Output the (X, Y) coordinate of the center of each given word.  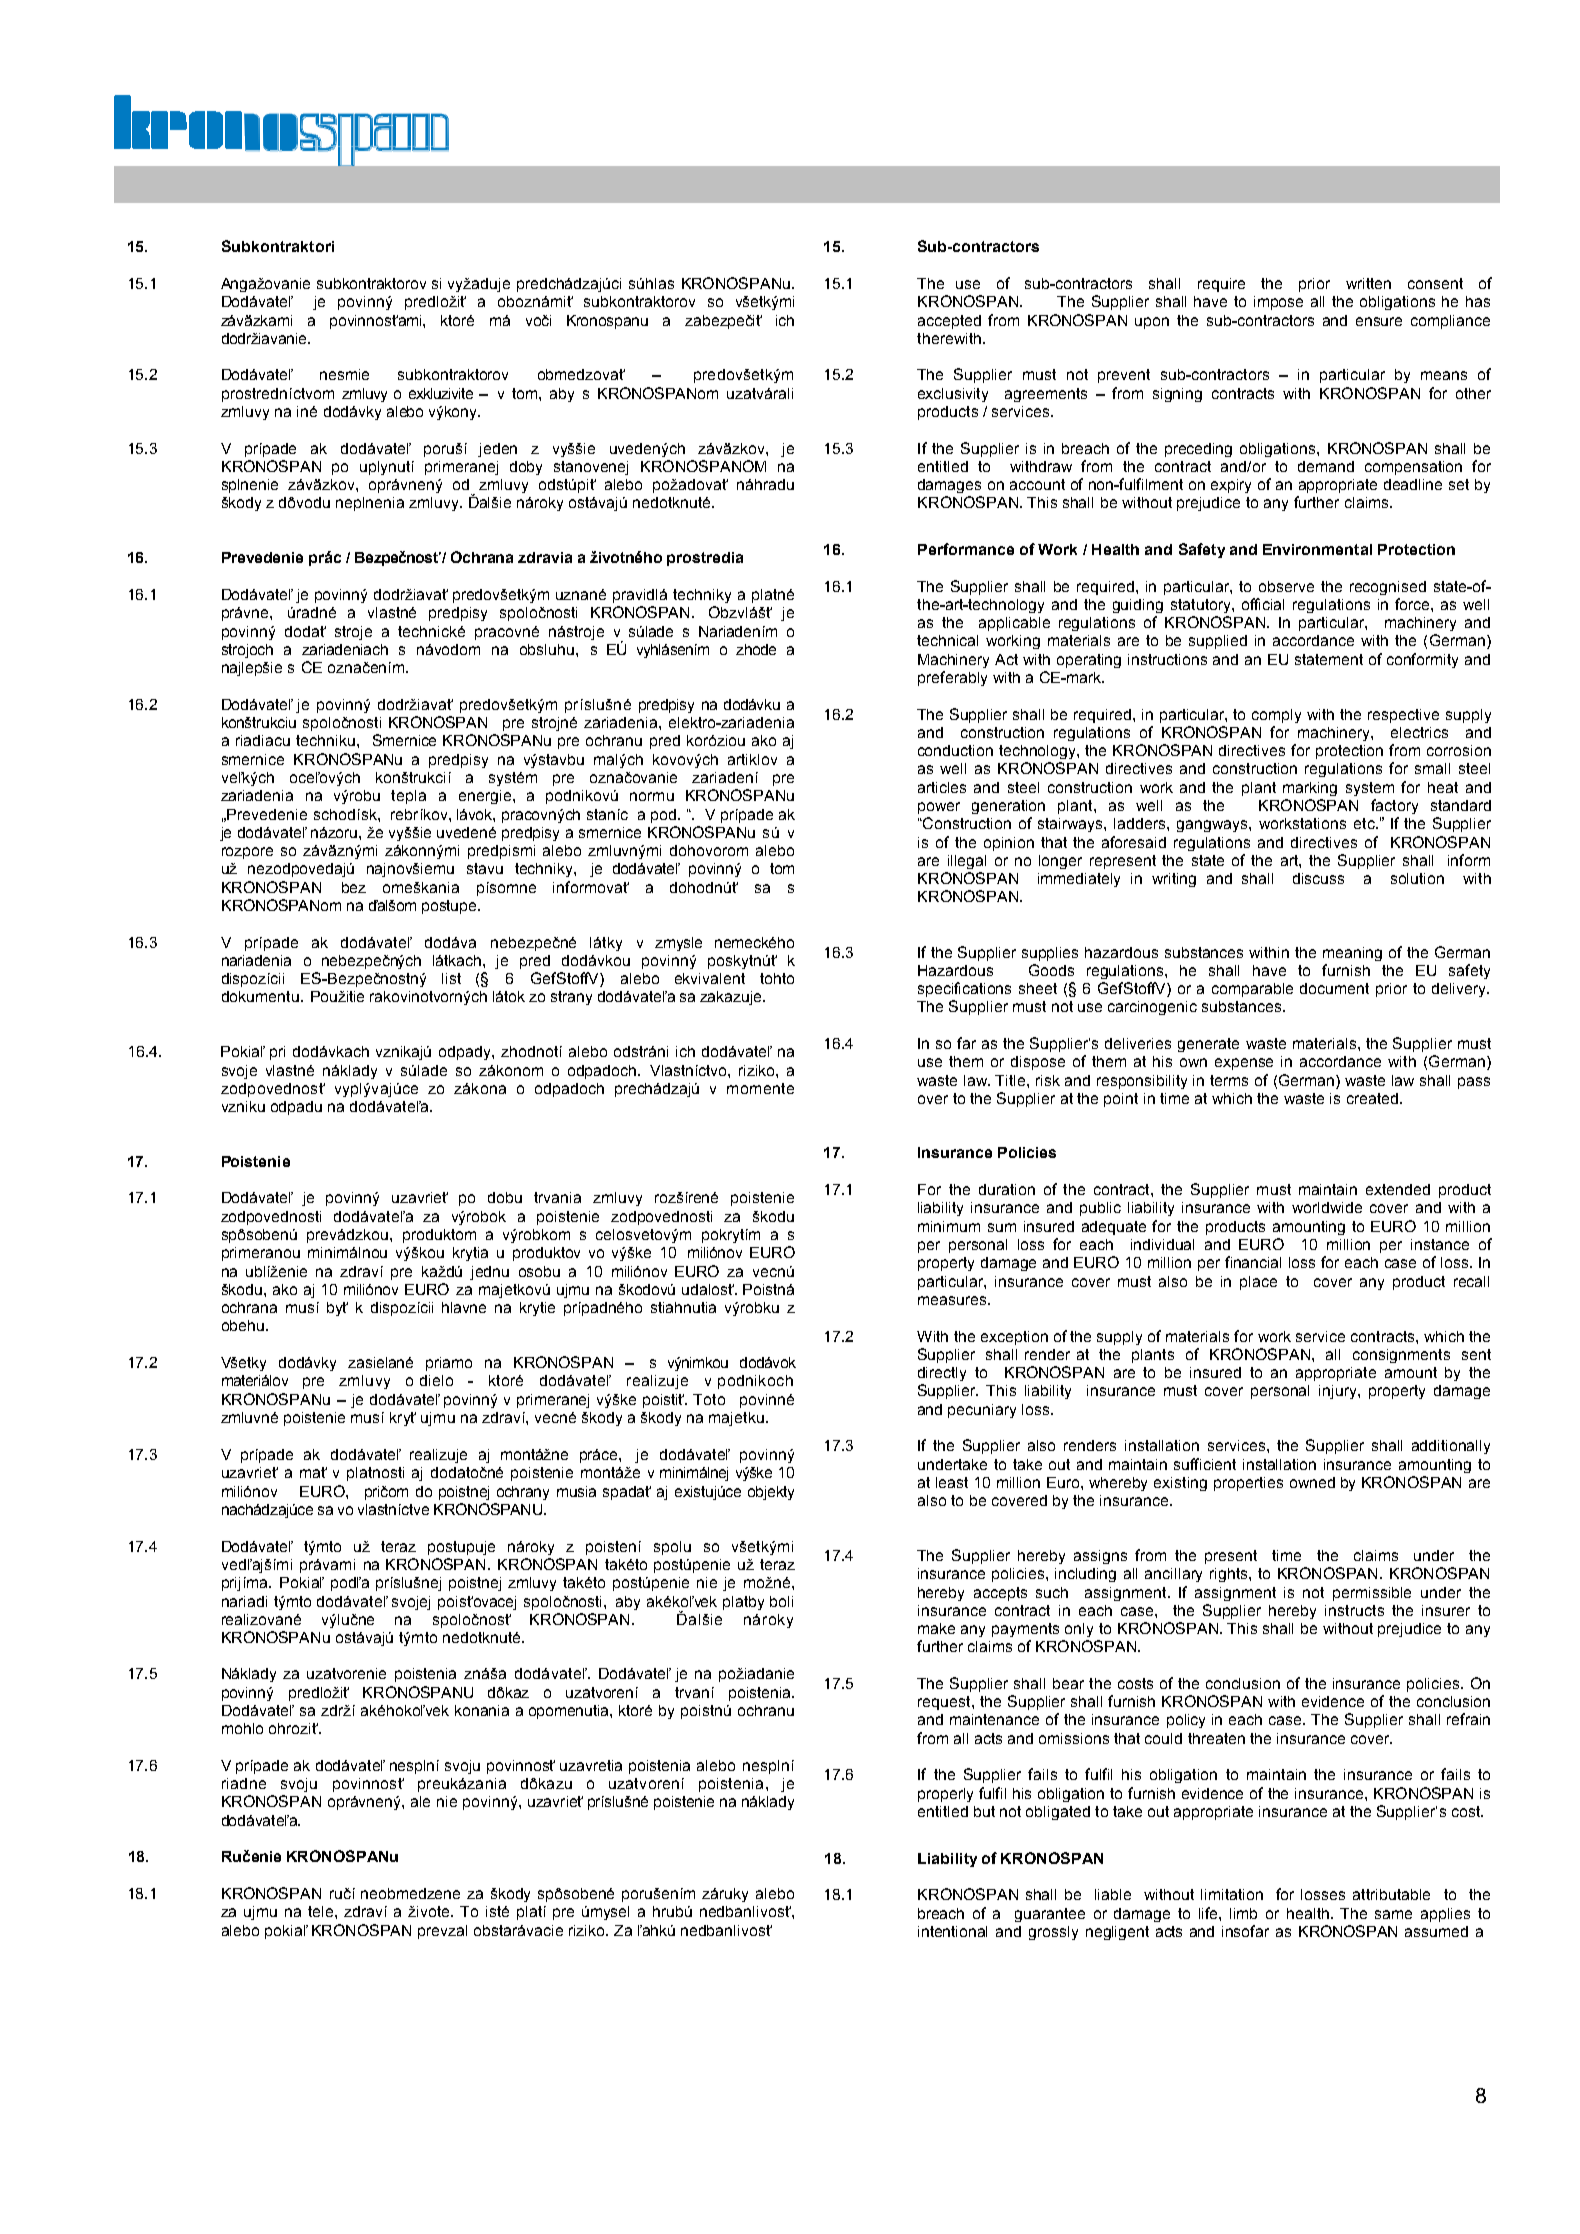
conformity (1422, 660)
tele (322, 1911)
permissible (1372, 1594)
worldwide (1327, 1207)
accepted (949, 322)
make (936, 1628)
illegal (967, 862)
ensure (1379, 321)
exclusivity (953, 395)
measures (953, 1300)
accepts (1000, 1594)
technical (947, 640)
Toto (709, 1399)
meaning (1352, 954)
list (451, 978)
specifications (964, 989)
